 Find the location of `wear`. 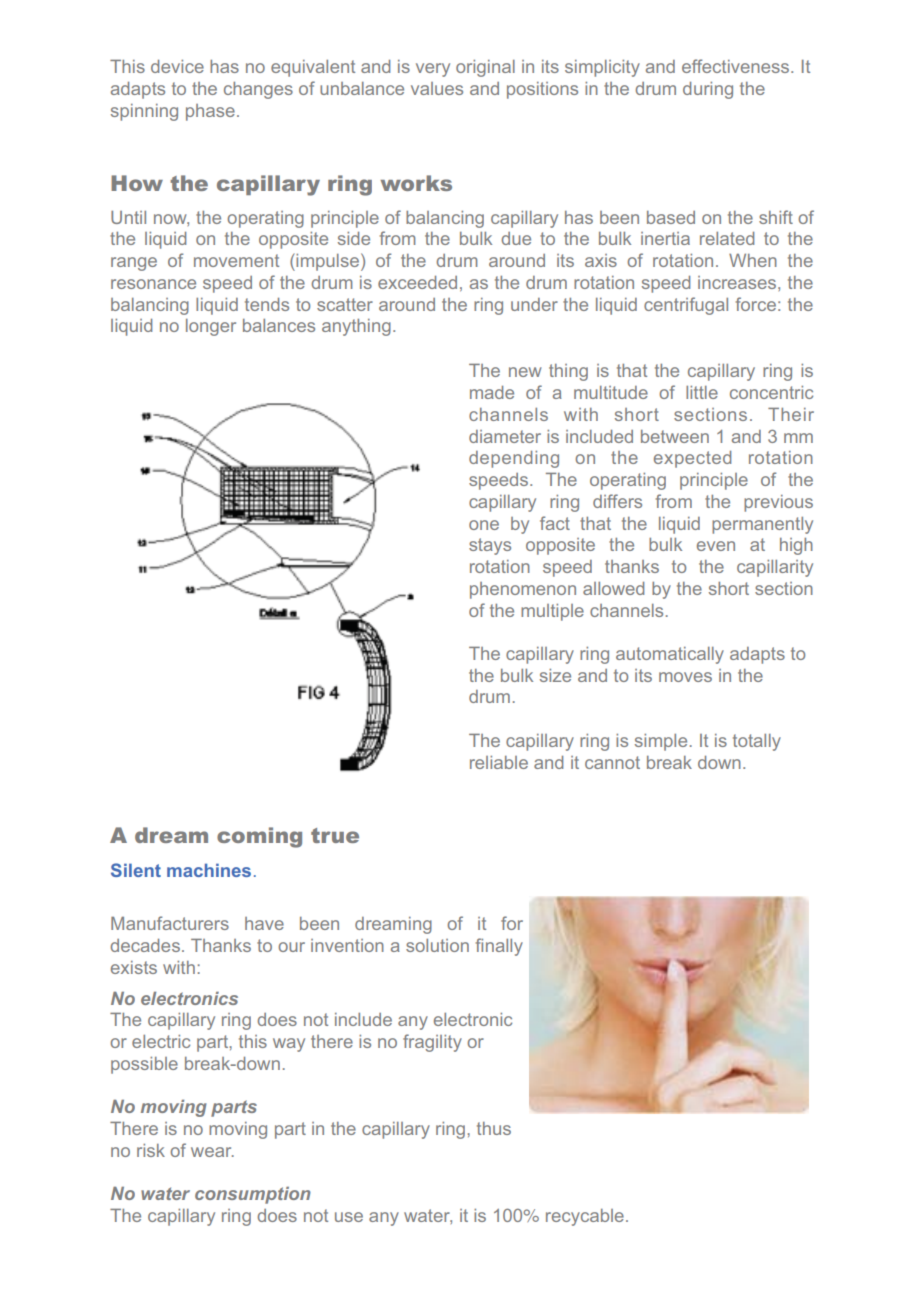

wear is located at coordinates (212, 1152).
